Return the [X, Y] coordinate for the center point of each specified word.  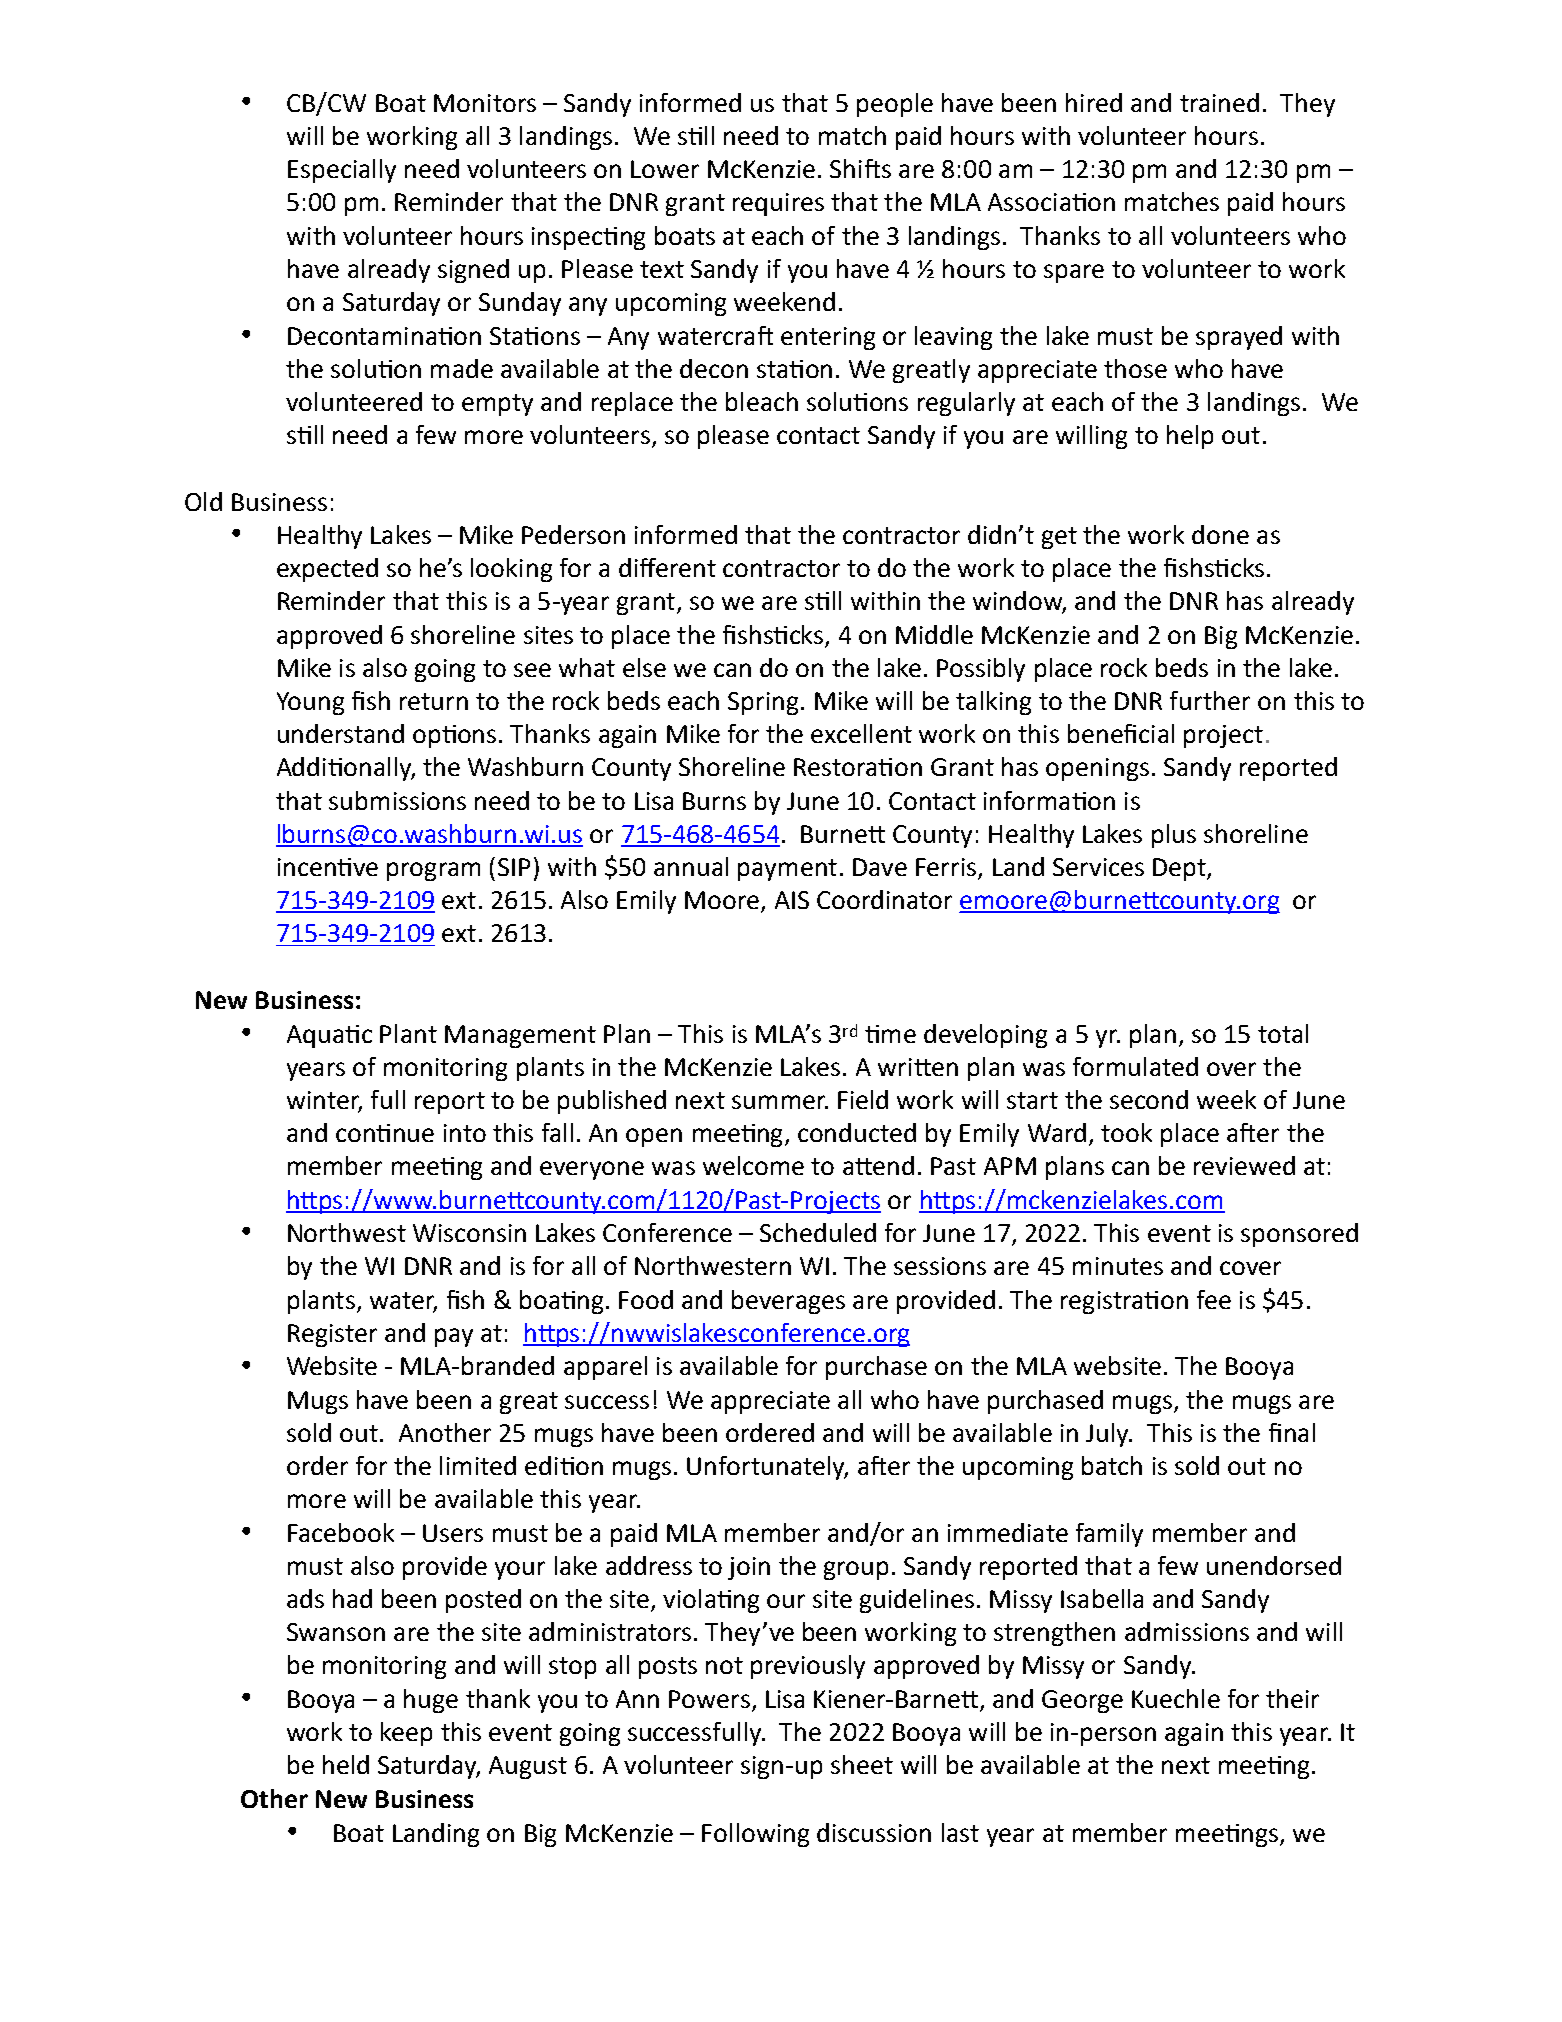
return [434, 701]
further [1210, 700]
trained [1219, 102]
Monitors [485, 103]
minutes [1118, 1266]
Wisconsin [469, 1233]
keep [406, 1734]
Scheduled [818, 1232]
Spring [763, 703]
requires [778, 204]
